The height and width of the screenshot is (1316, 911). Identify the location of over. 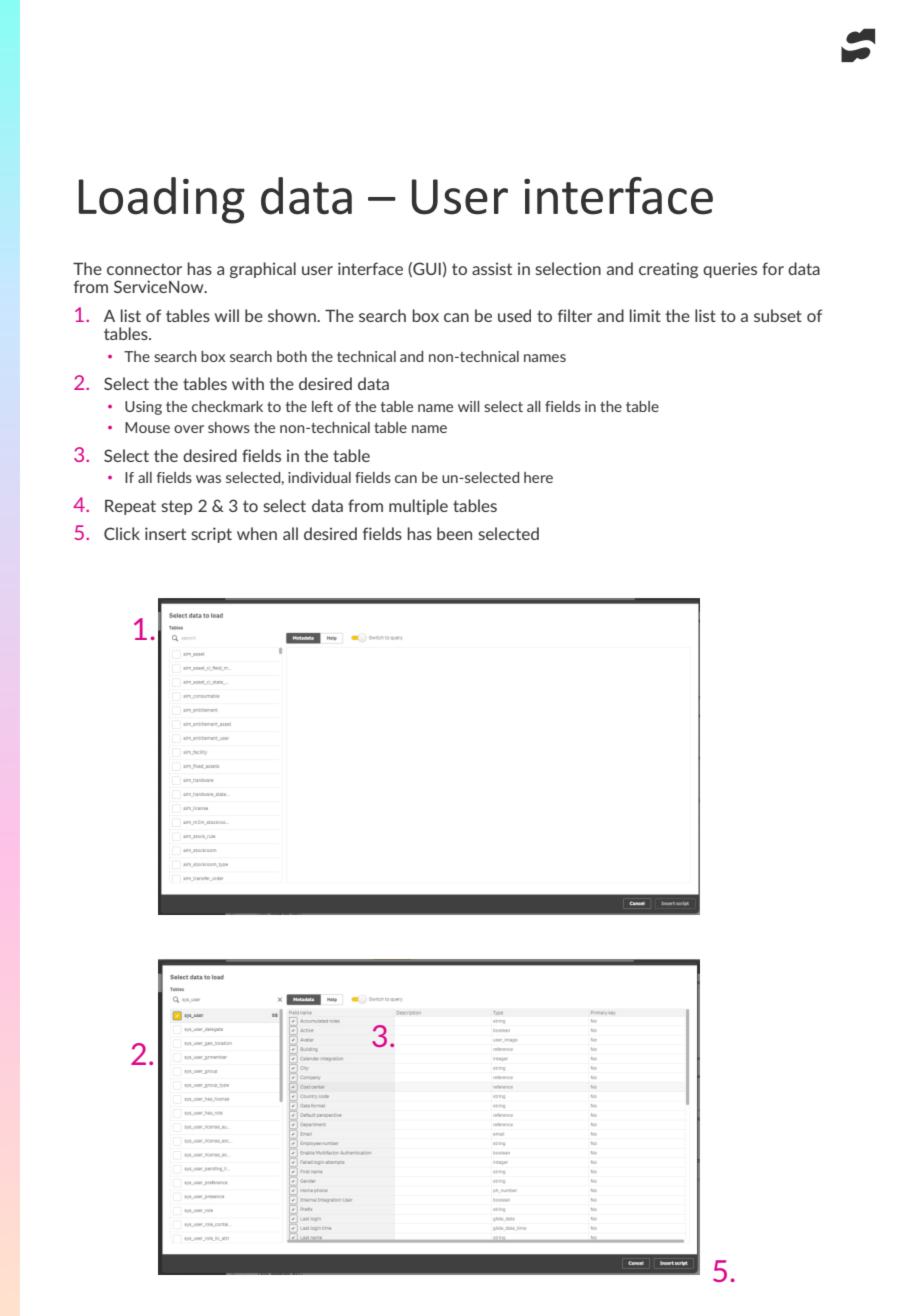
(189, 429).
